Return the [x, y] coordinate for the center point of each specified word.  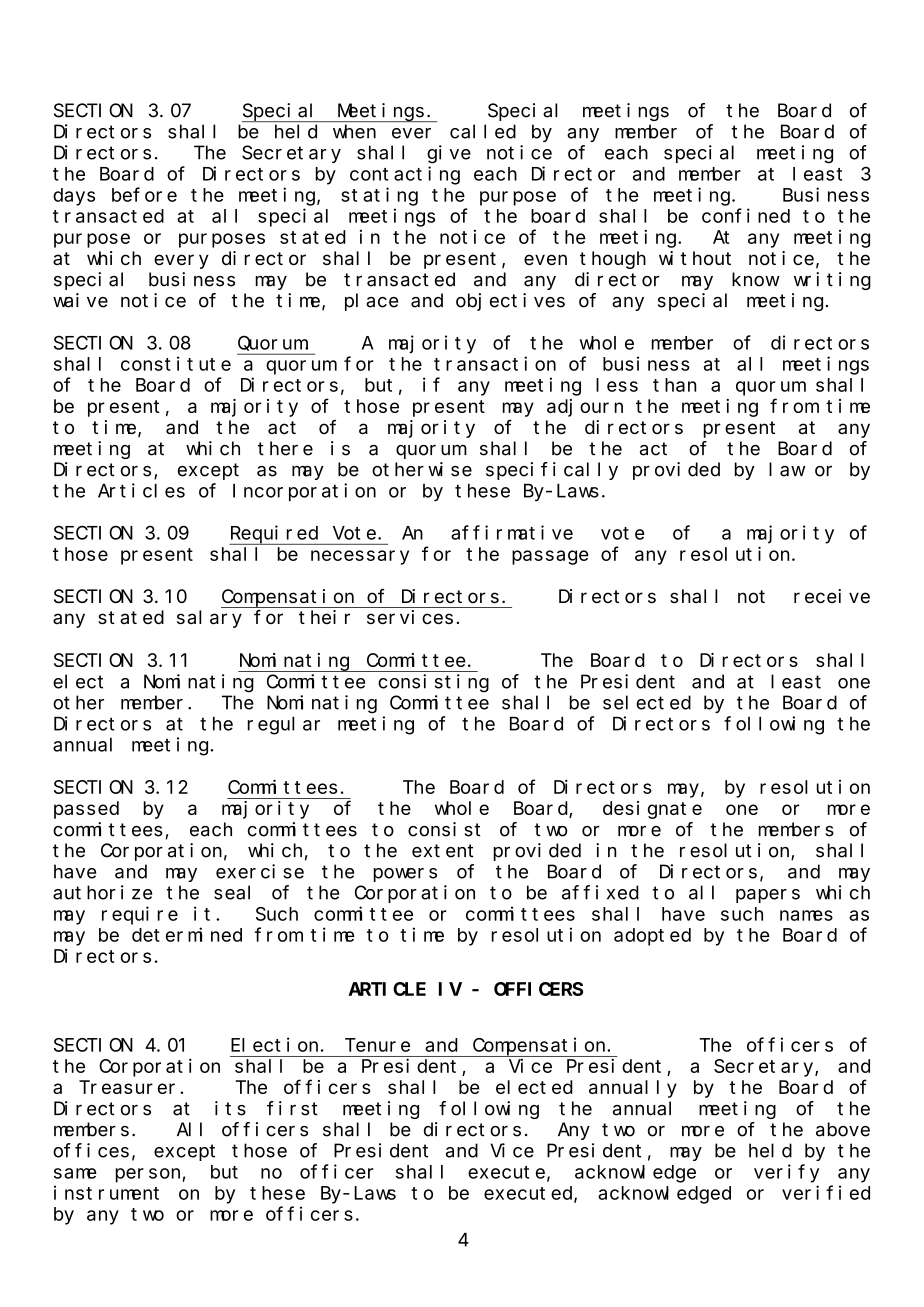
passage [550, 557]
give [449, 154]
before [144, 194]
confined [746, 215]
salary [209, 619]
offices [91, 1150]
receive [832, 596]
